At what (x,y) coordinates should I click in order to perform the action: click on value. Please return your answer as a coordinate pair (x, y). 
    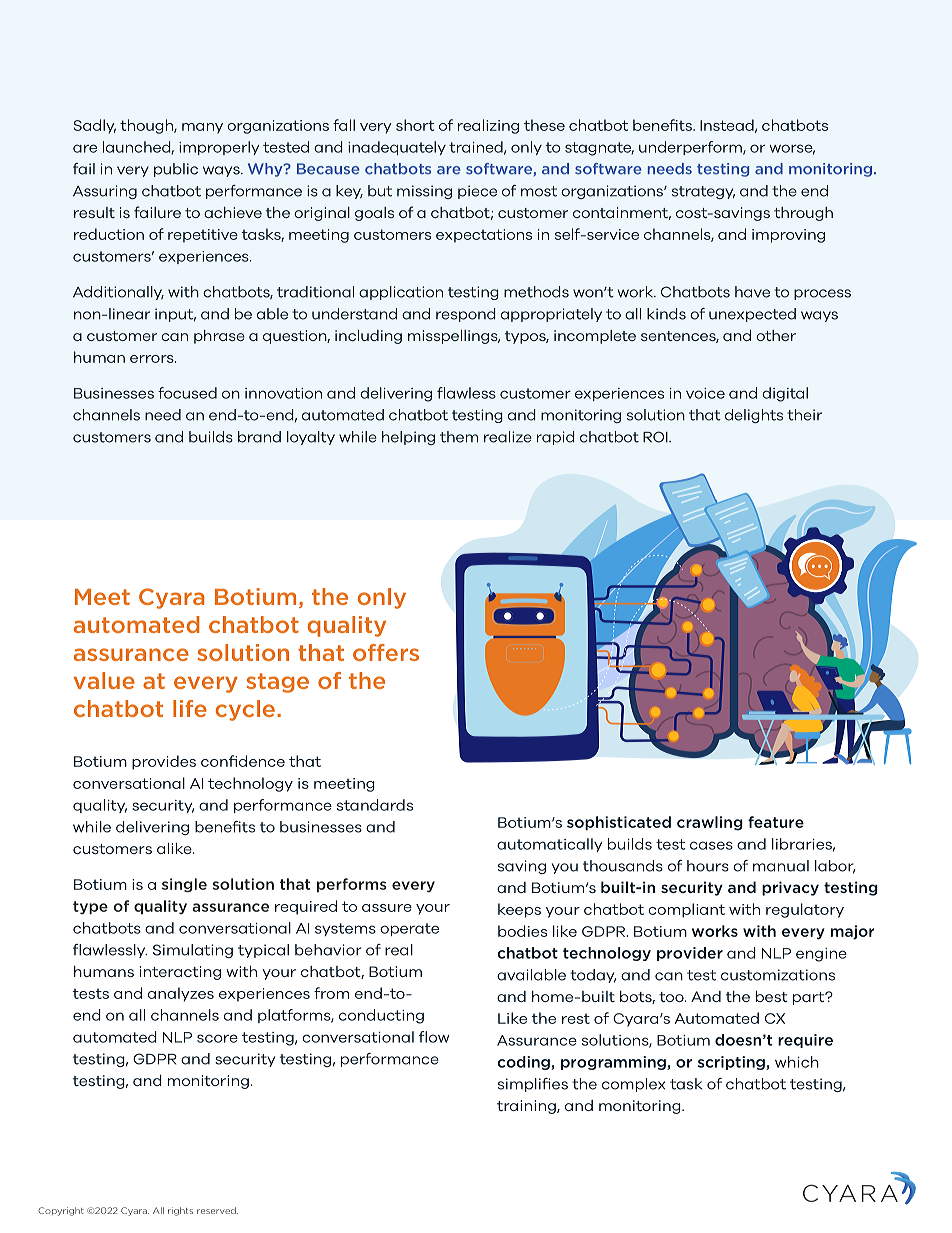
    Looking at the image, I should click on (104, 680).
